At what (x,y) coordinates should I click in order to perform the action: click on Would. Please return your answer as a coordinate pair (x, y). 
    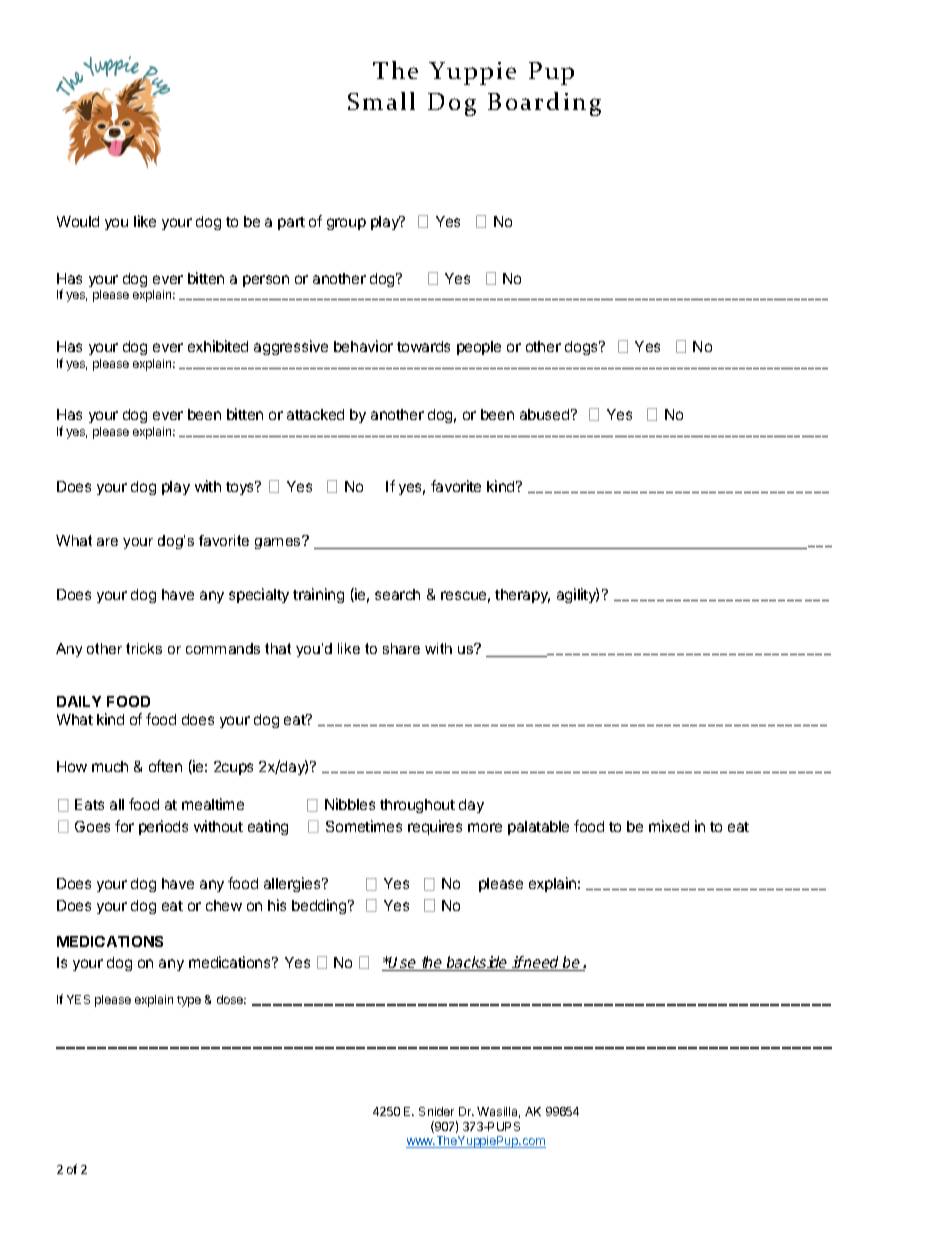
    Looking at the image, I should click on (78, 221).
